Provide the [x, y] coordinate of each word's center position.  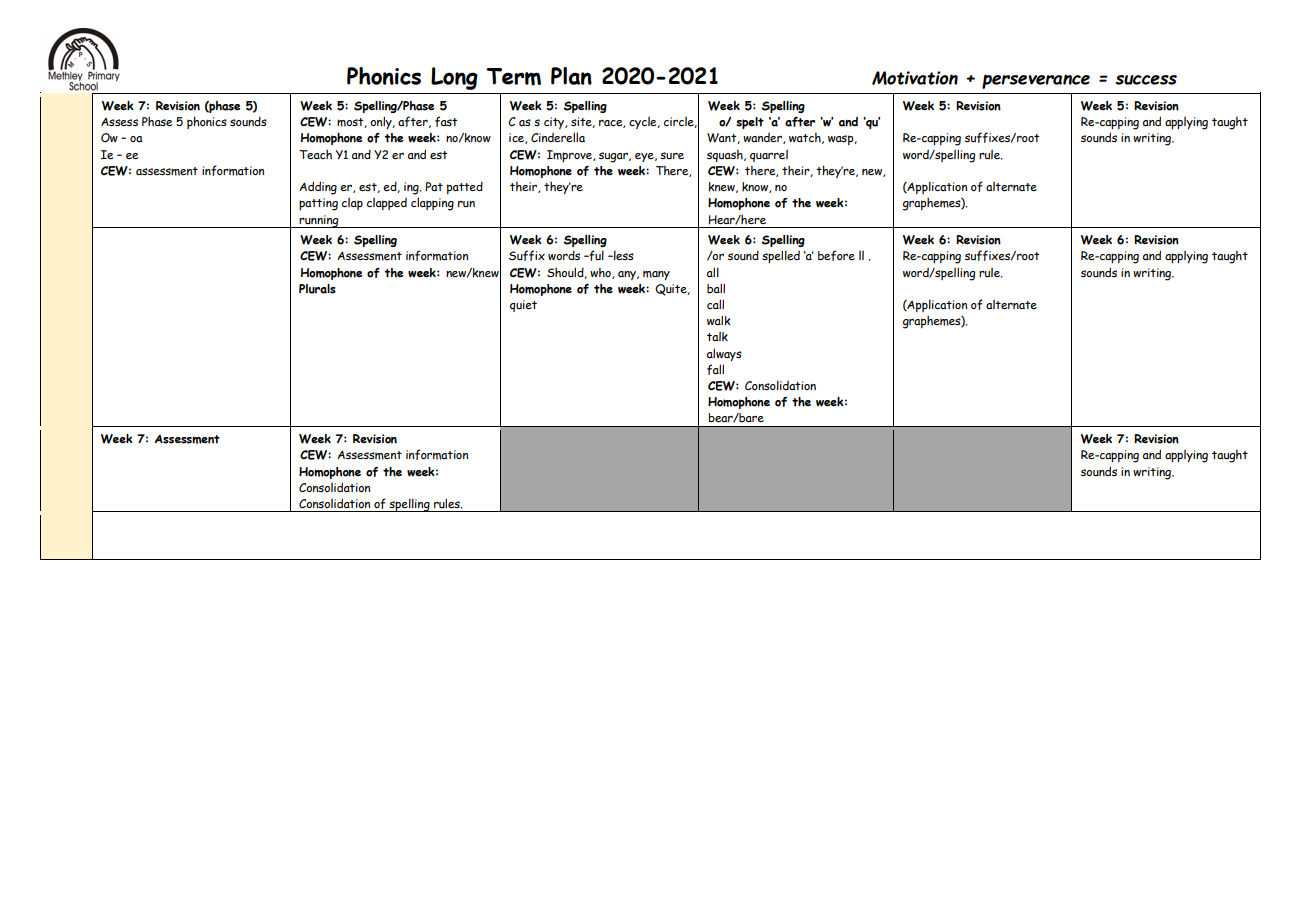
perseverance [1036, 81]
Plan [571, 76]
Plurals [317, 289]
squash [726, 156]
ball [716, 288]
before [836, 255]
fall [715, 369]
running [319, 221]
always [724, 354]
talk [717, 337]
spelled [781, 256]
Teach [315, 155]
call [715, 304]
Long [454, 78]
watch [806, 138]
